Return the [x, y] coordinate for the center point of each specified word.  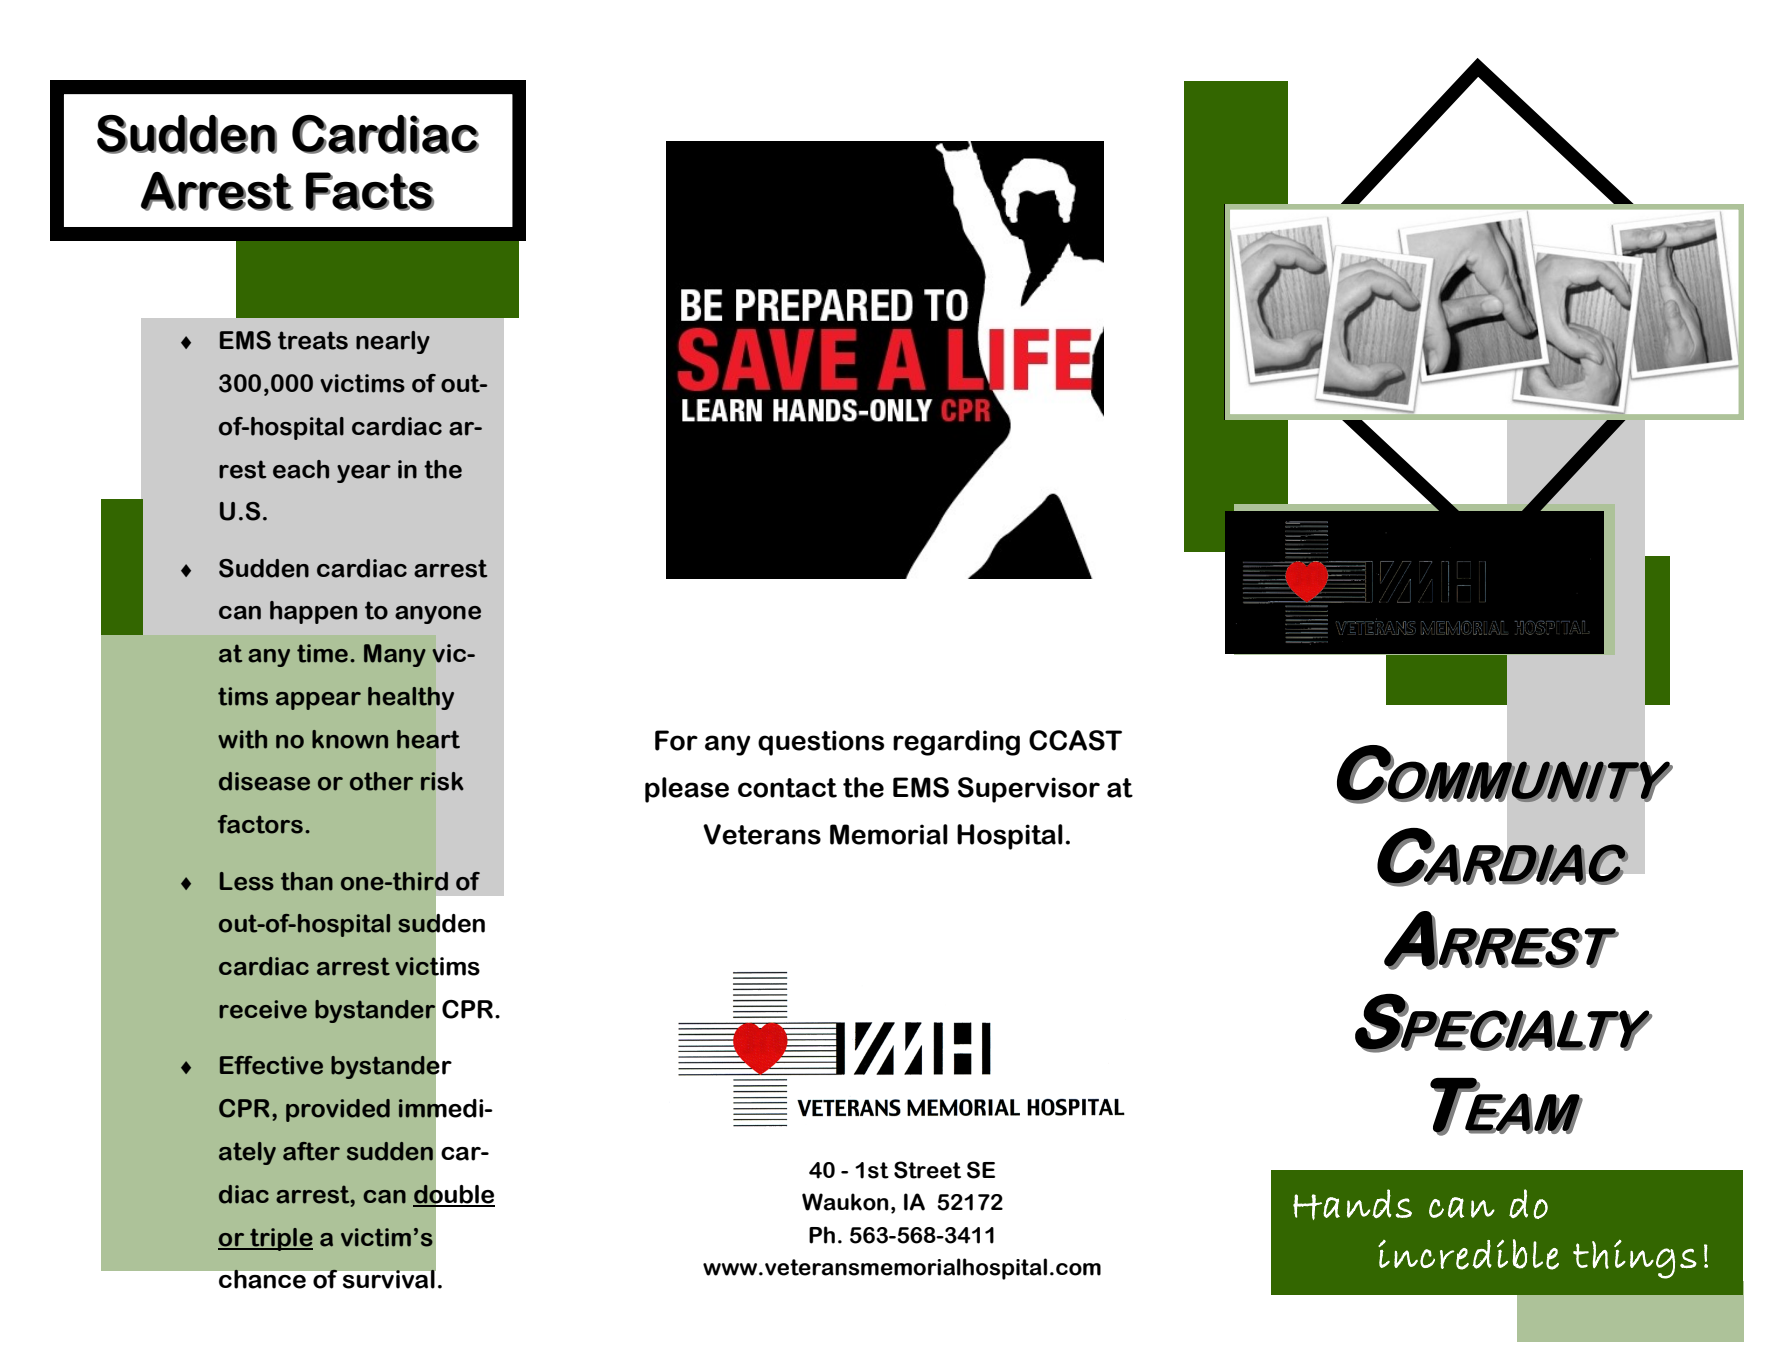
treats [313, 340]
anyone [438, 615]
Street [927, 1170]
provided [338, 1110]
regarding [956, 743]
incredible [1468, 1254]
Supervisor [1029, 790]
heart [428, 739]
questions [821, 743]
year [364, 474]
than [307, 881]
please [687, 790]
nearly [393, 342]
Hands [1352, 1204]
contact [787, 788]
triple [280, 1239]
